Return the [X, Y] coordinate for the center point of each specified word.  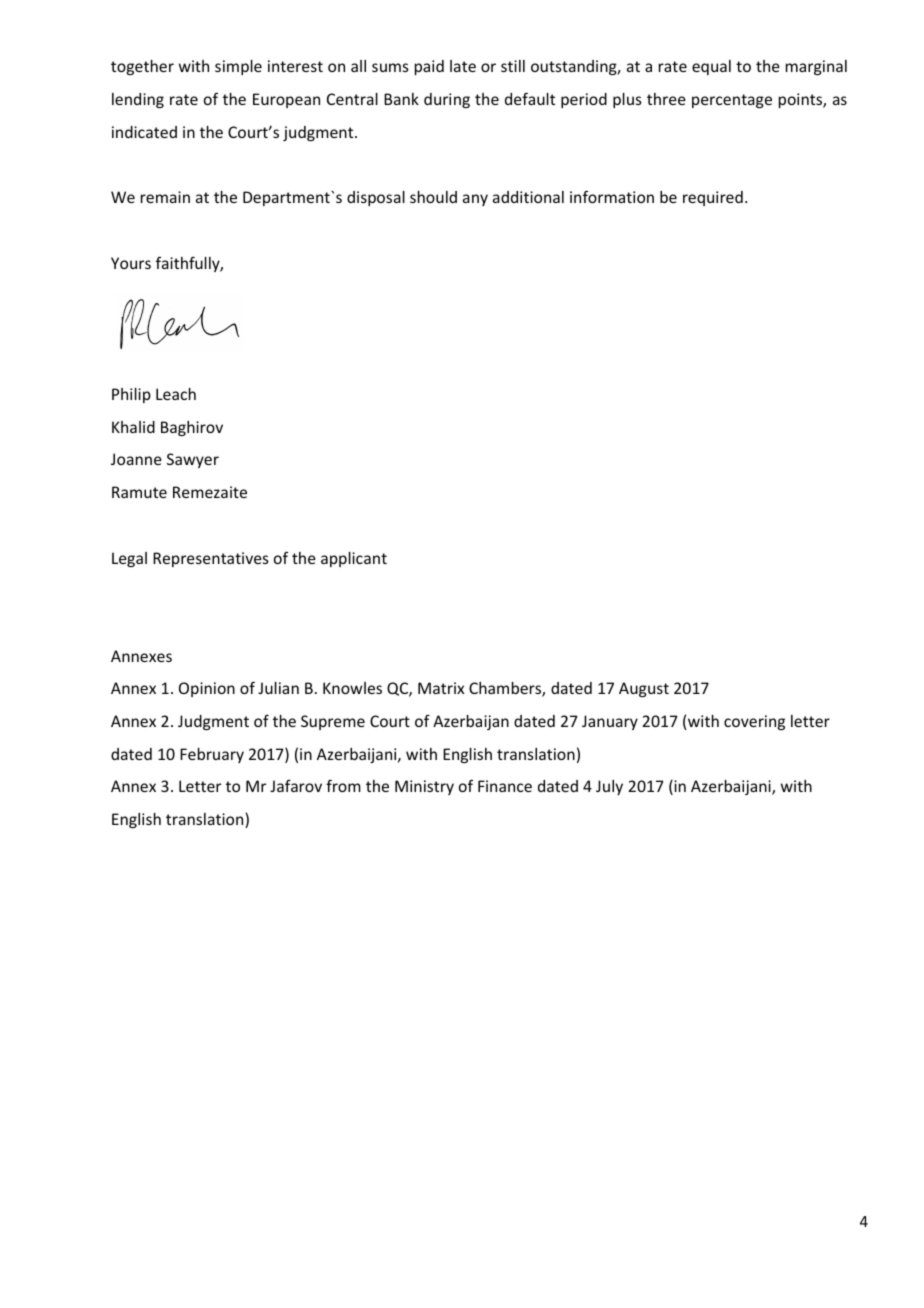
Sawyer [193, 460]
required [713, 198]
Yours [131, 263]
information [612, 196]
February [212, 755]
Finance [505, 786]
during [447, 100]
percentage [732, 101]
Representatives [211, 559]
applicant [354, 559]
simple [238, 67]
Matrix [441, 688]
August [644, 689]
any [475, 200]
